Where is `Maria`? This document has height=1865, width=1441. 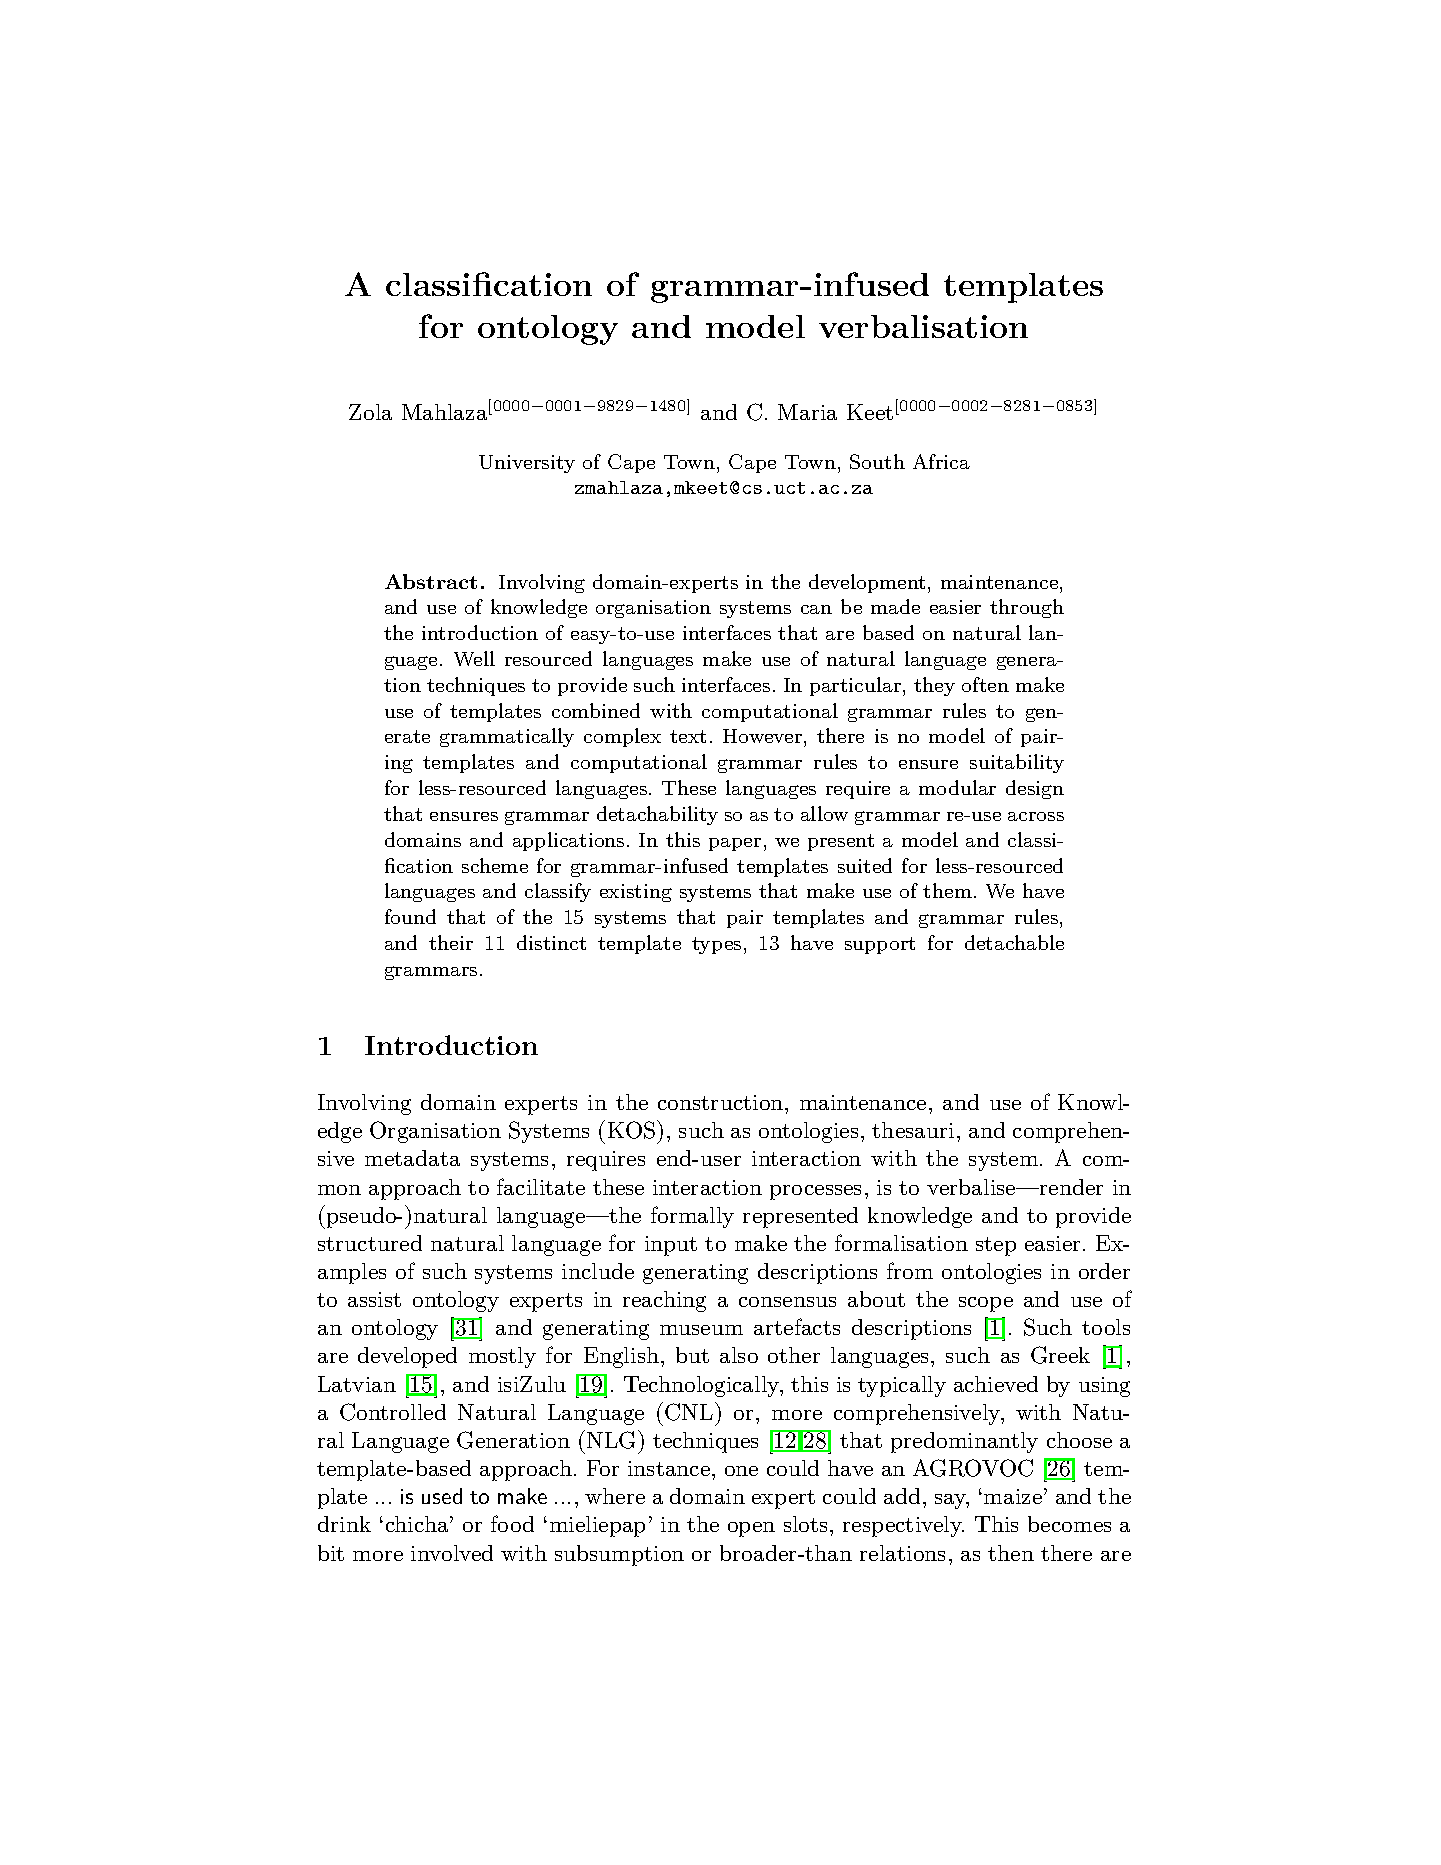
Maria is located at coordinates (807, 412).
